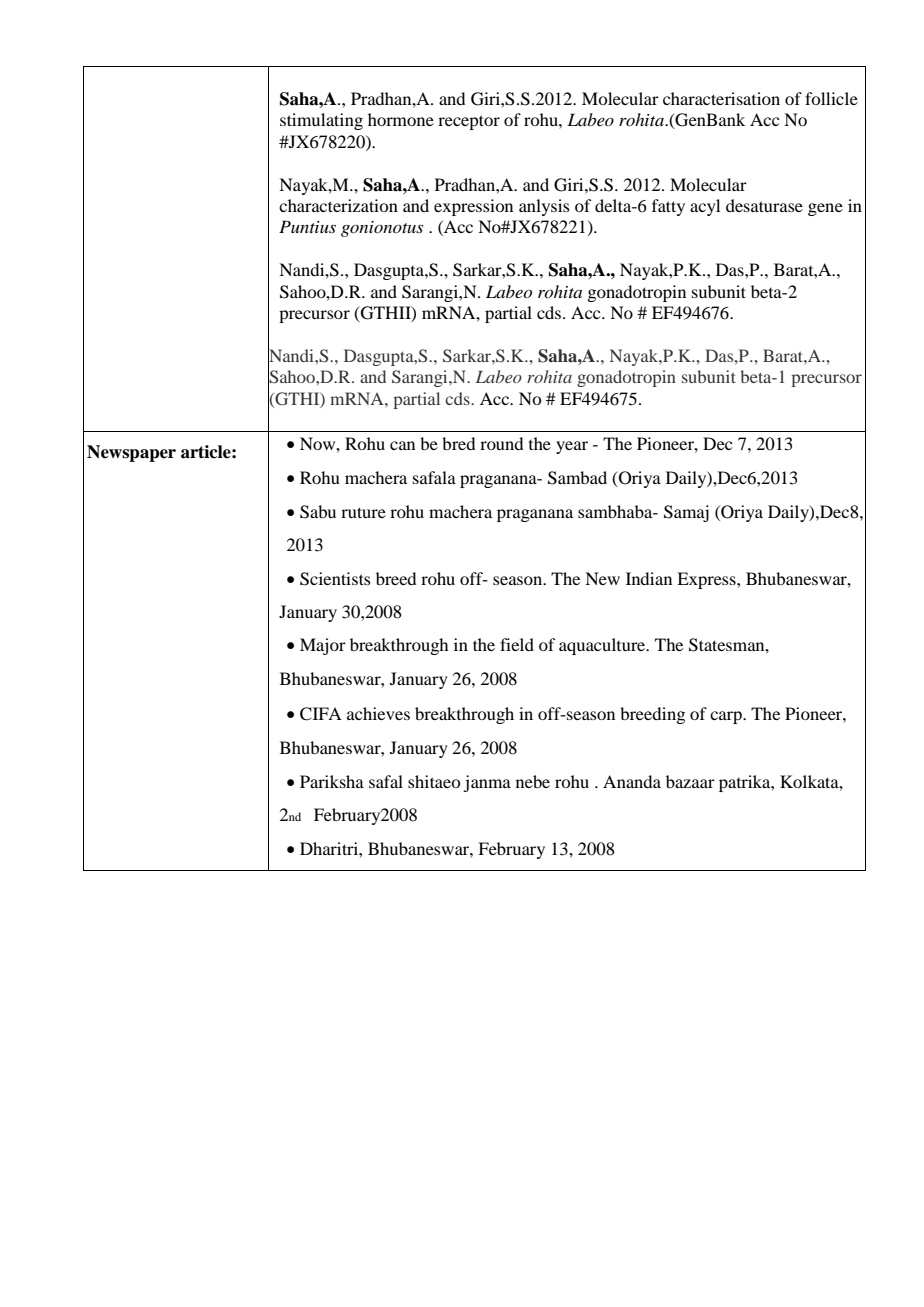 The width and height of the screenshot is (924, 1307). Describe the element at coordinates (469, 122) in the screenshot. I see `receptor` at that location.
